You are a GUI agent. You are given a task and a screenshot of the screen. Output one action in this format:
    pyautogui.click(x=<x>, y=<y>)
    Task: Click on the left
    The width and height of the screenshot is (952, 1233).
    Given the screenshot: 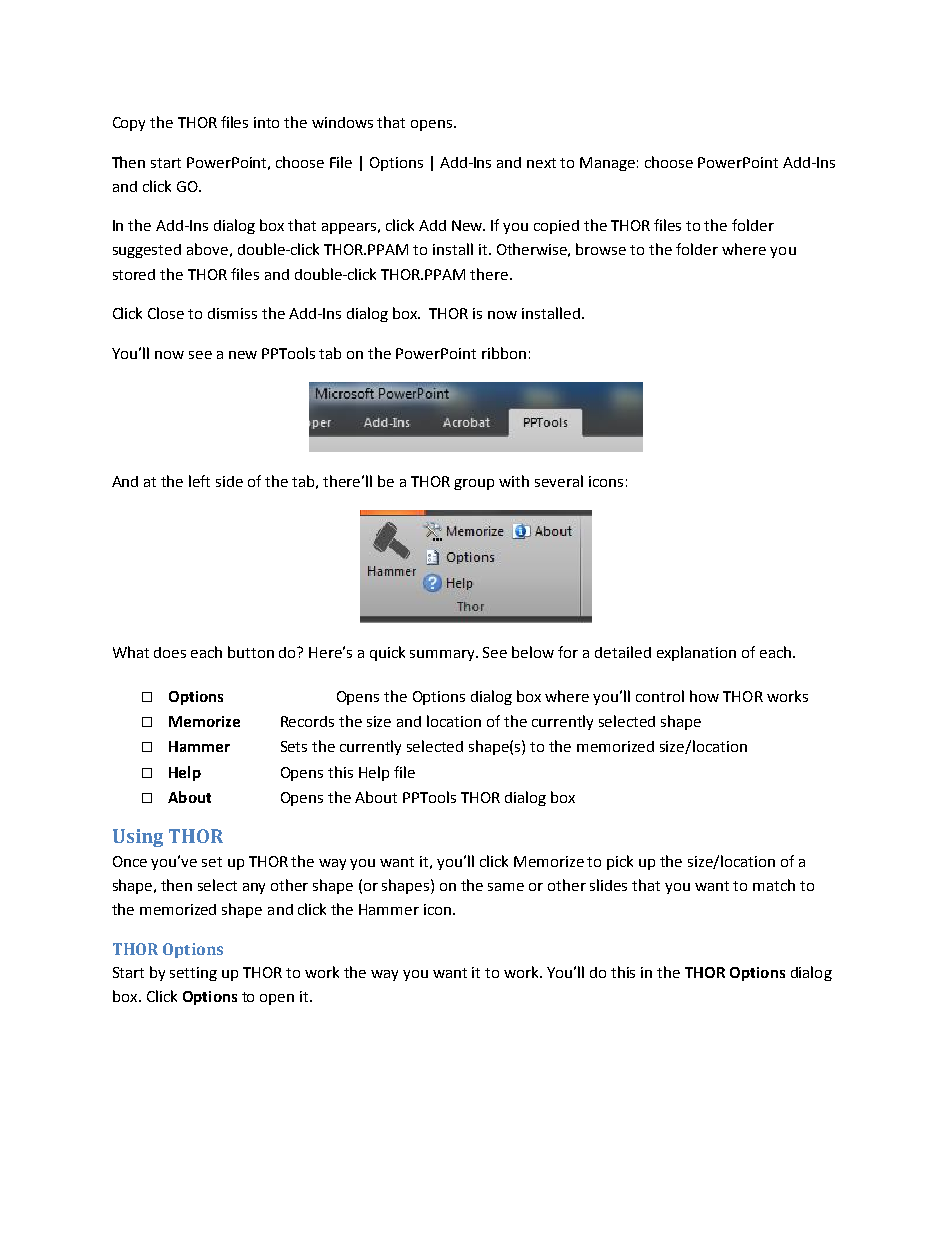 What is the action you would take?
    pyautogui.click(x=199, y=481)
